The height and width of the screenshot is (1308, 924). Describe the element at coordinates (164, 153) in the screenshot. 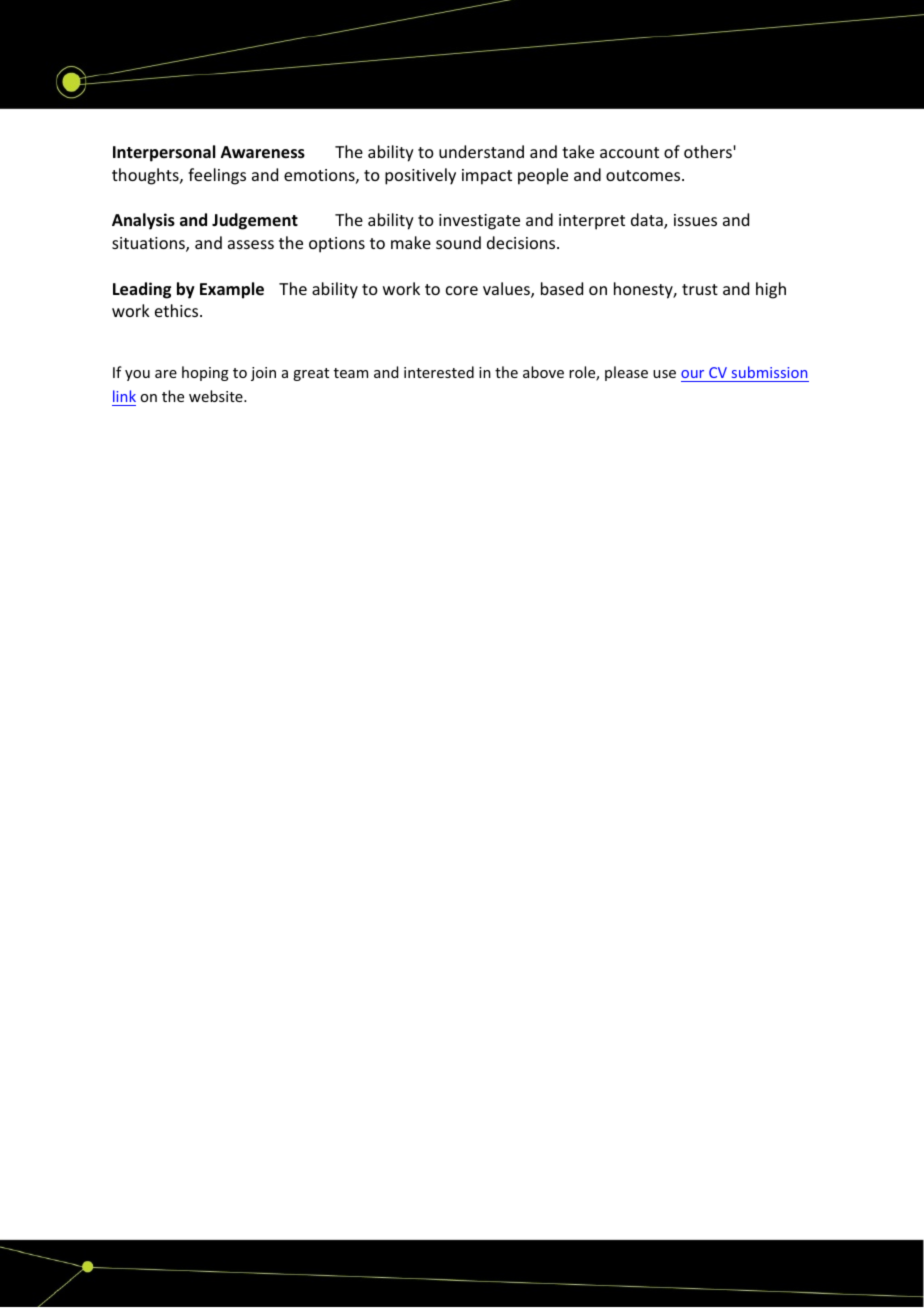

I see `Interpersonal` at that location.
